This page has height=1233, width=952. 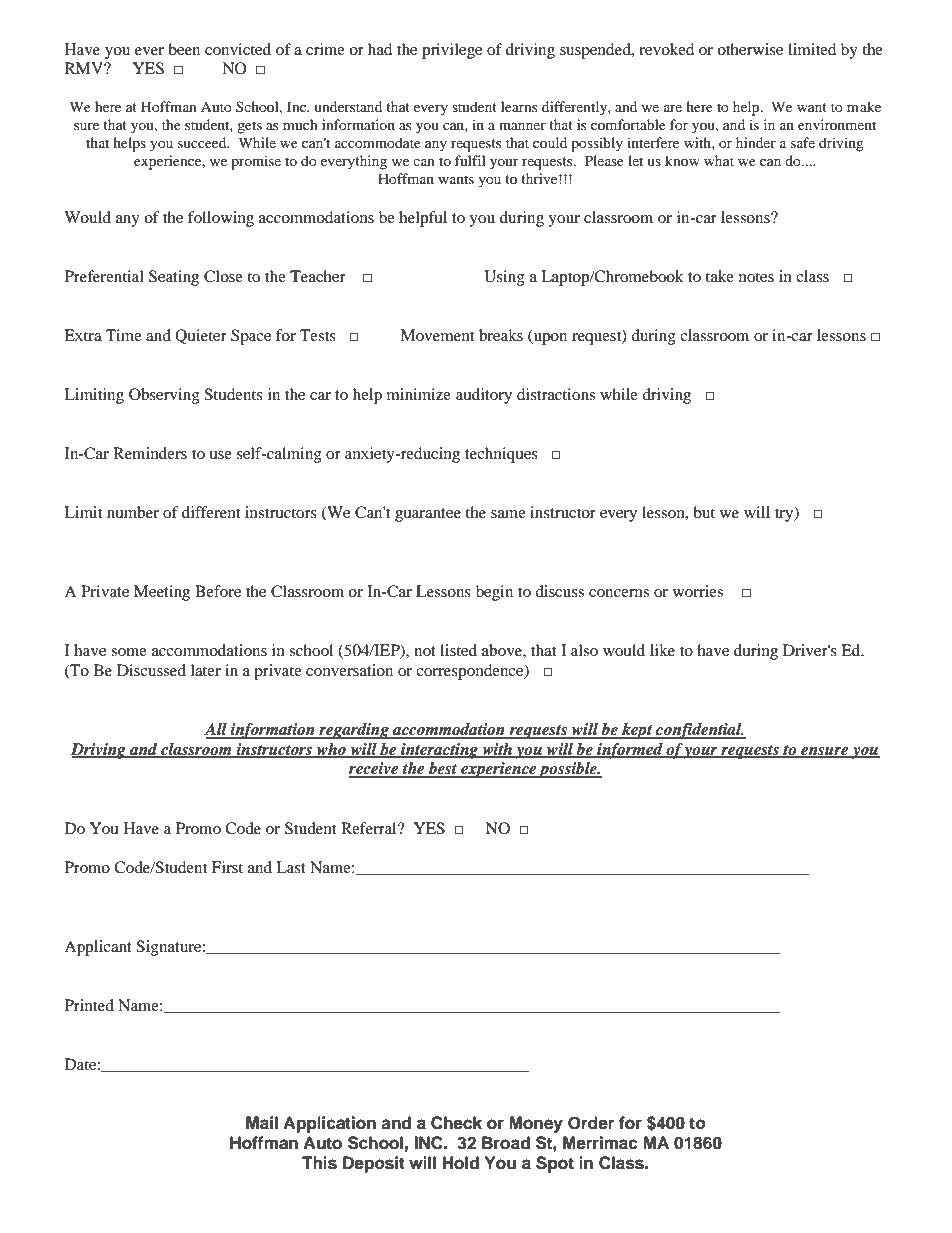 I want to click on notes, so click(x=756, y=277).
